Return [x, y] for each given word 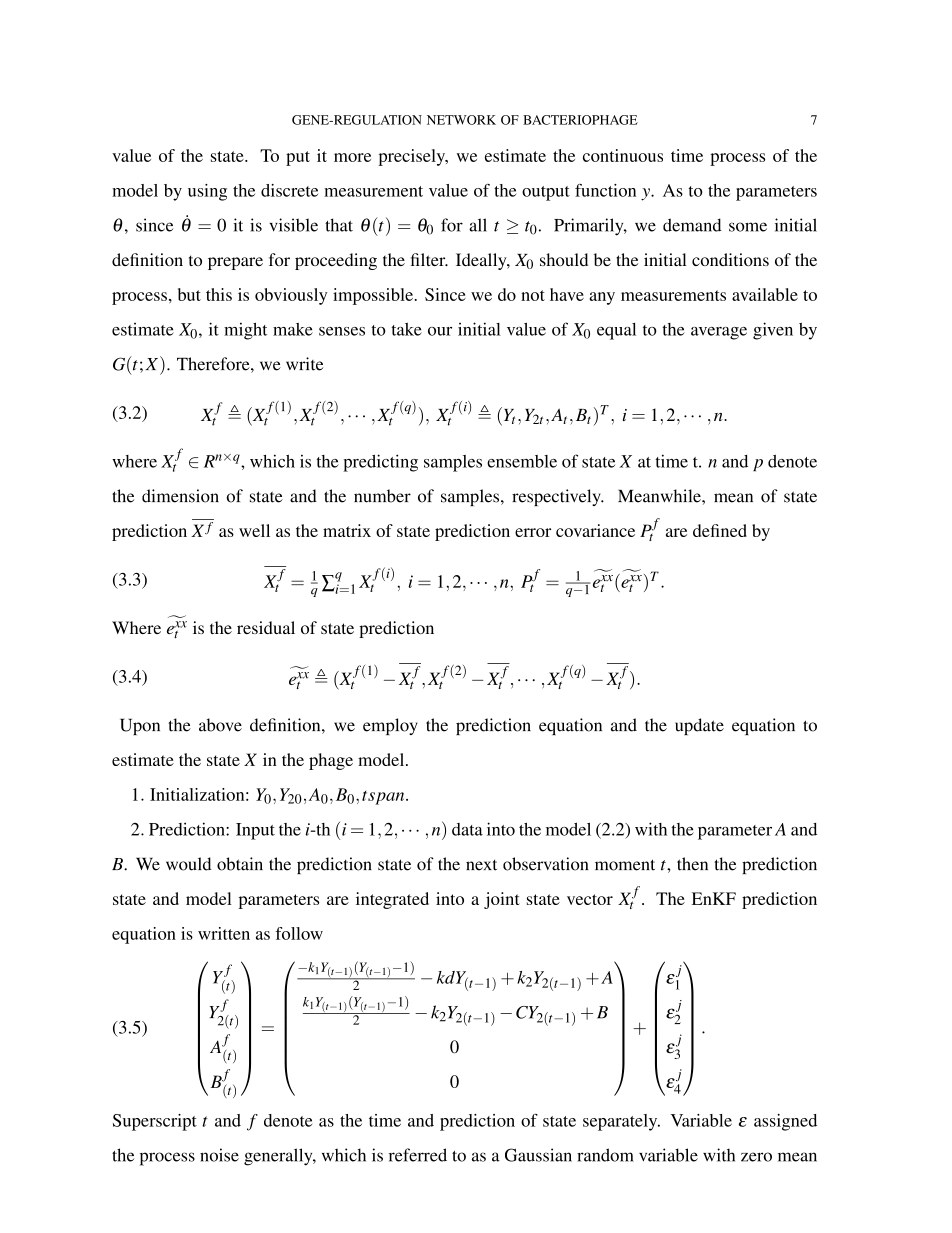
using [207, 192]
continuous [623, 155]
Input [255, 831]
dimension [180, 496]
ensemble [522, 461]
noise [219, 1155]
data [467, 829]
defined [720, 530]
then [692, 864]
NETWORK [461, 120]
